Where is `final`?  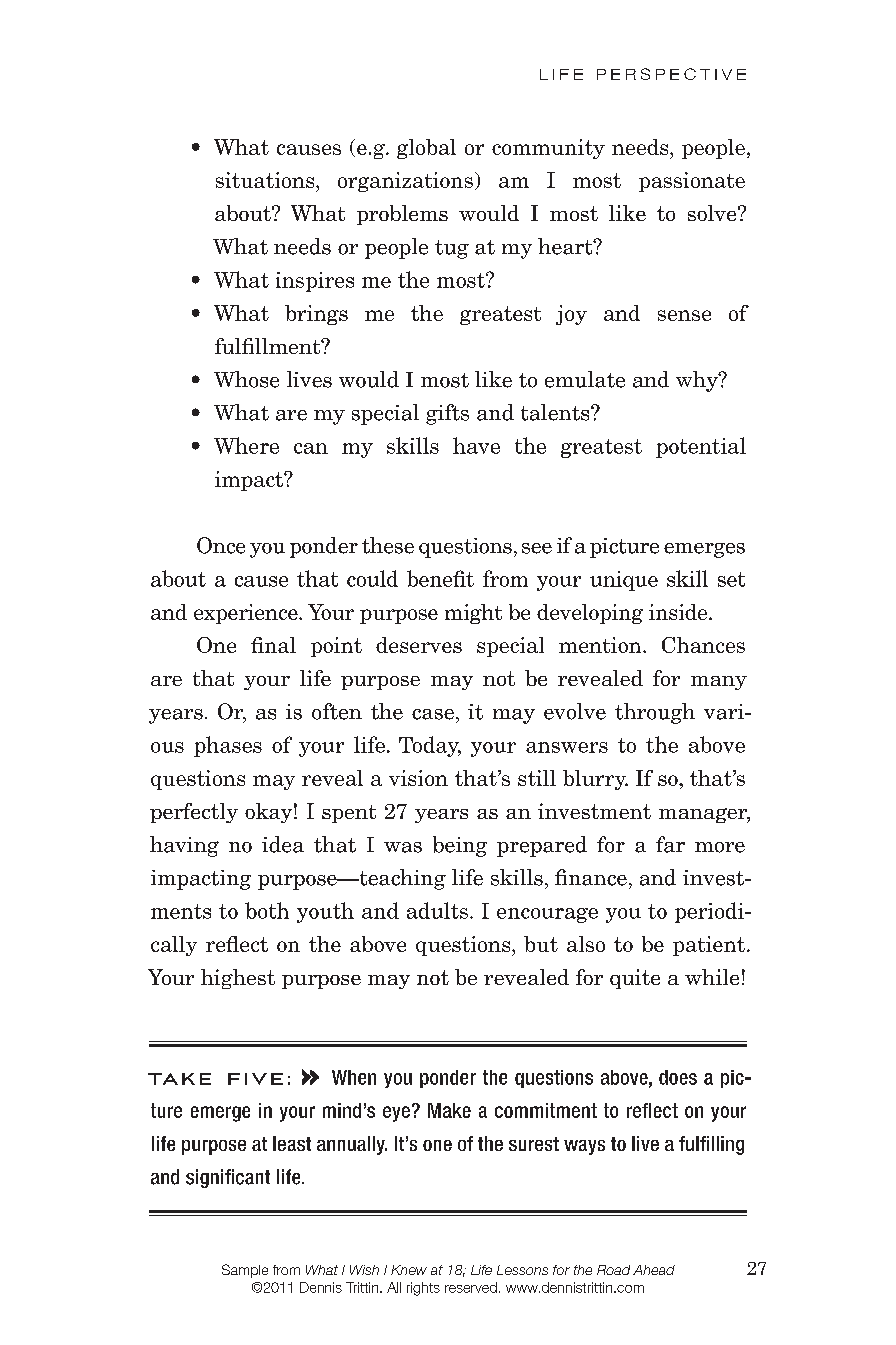
final is located at coordinates (273, 645).
